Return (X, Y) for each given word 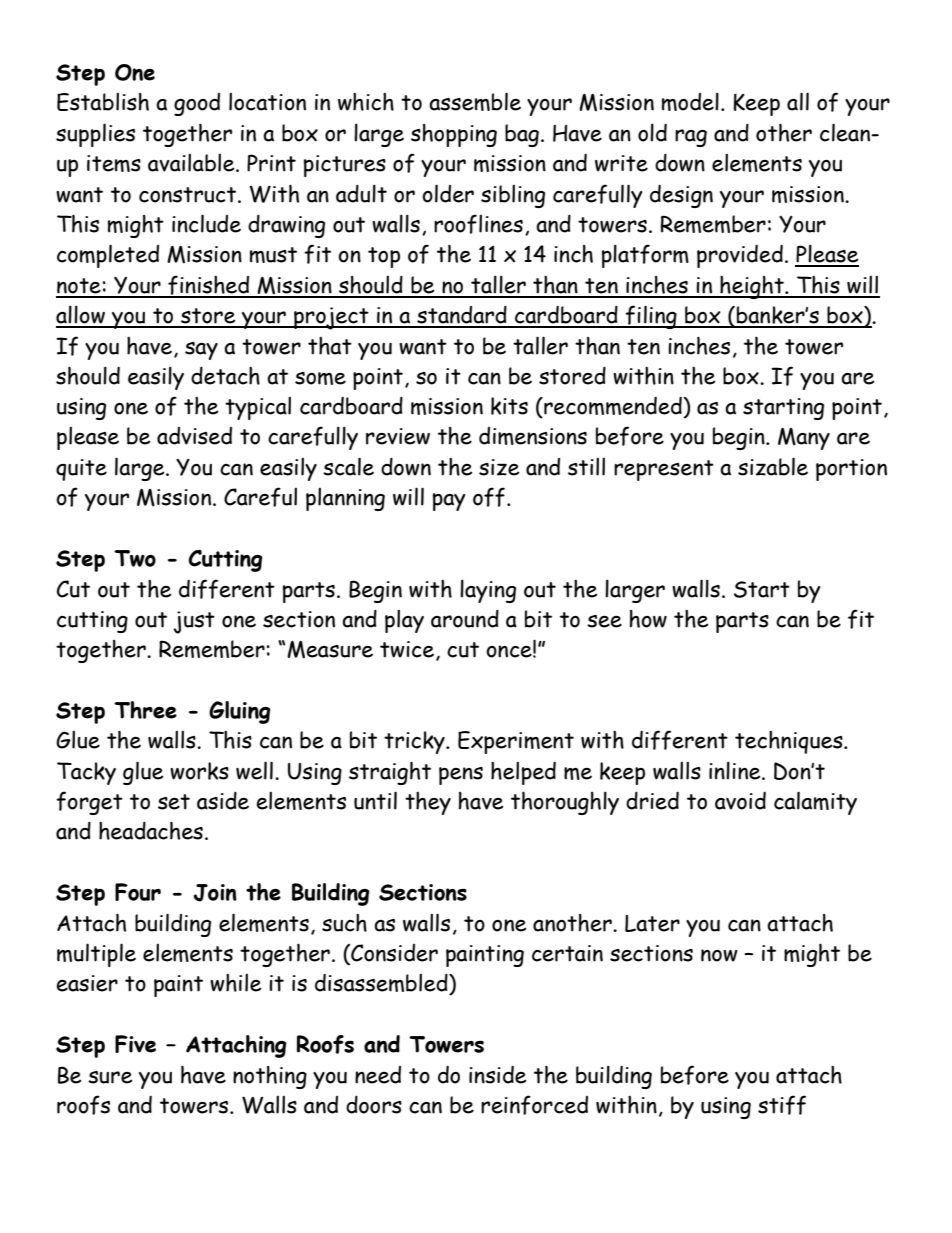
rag (691, 138)
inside (498, 1074)
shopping (454, 135)
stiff (782, 1105)
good (197, 104)
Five (135, 1044)
